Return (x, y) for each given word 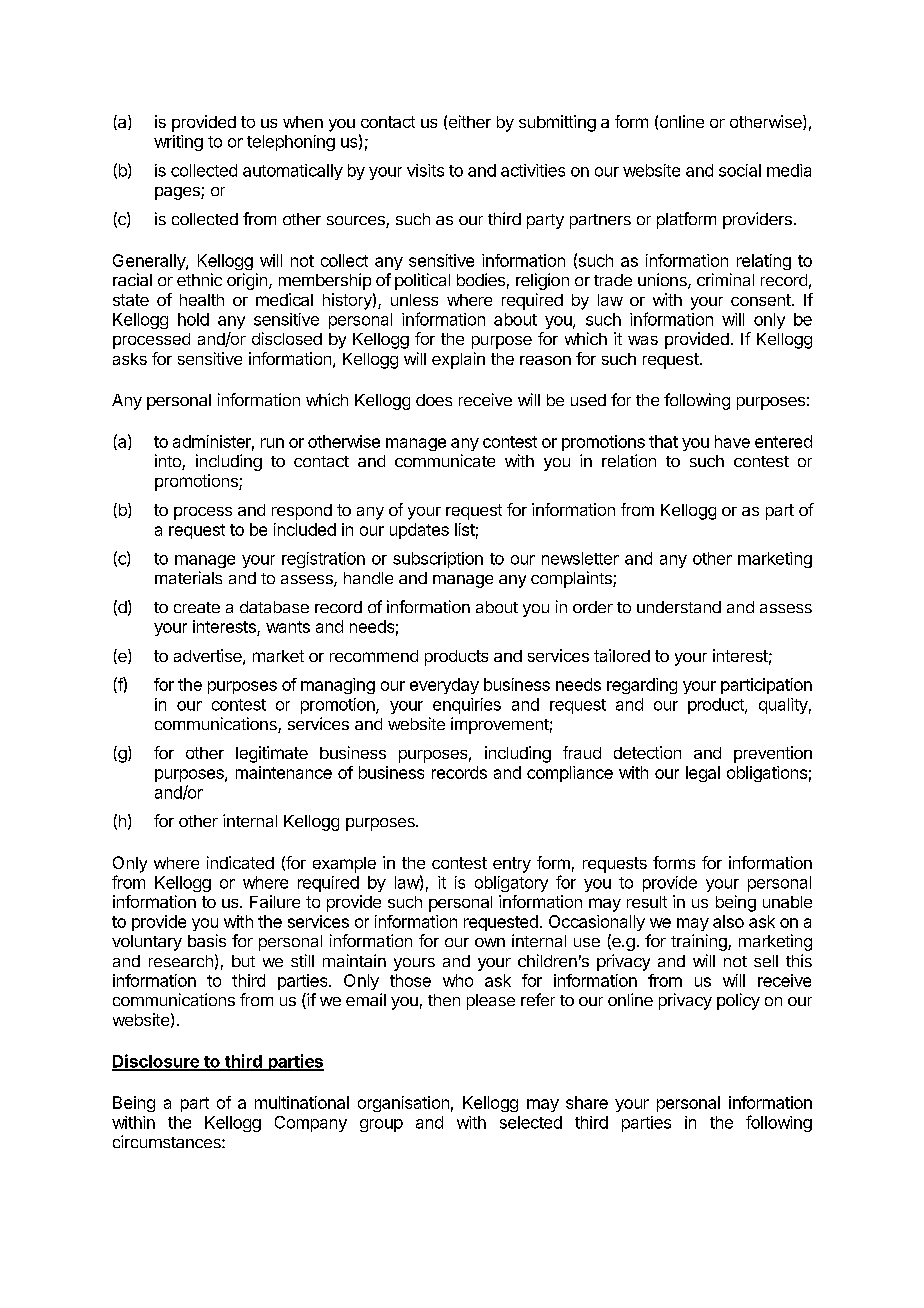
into (169, 462)
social (740, 170)
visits (425, 170)
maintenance (284, 772)
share (587, 1102)
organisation (403, 1104)
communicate (445, 460)
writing (178, 143)
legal (703, 774)
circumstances (168, 1141)
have (732, 441)
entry (512, 865)
